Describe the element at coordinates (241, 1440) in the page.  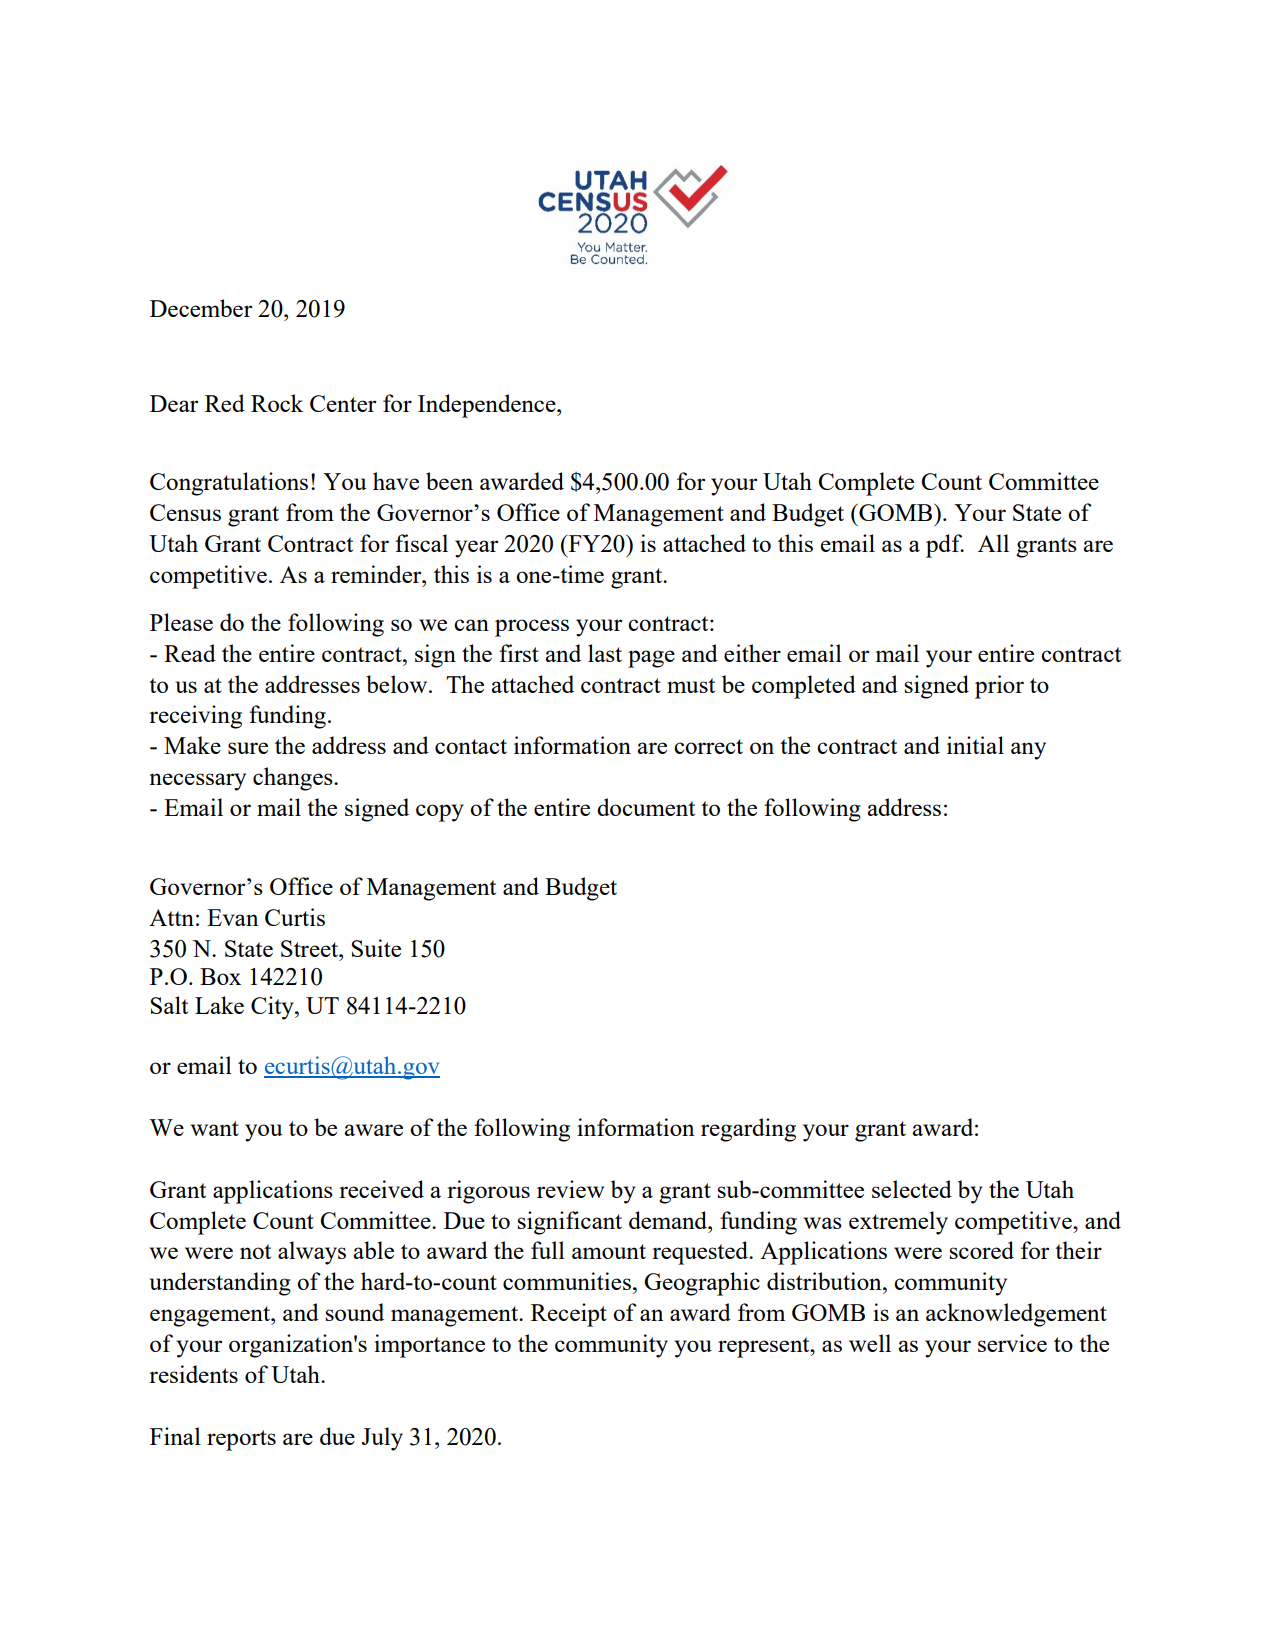
I see `reports` at that location.
